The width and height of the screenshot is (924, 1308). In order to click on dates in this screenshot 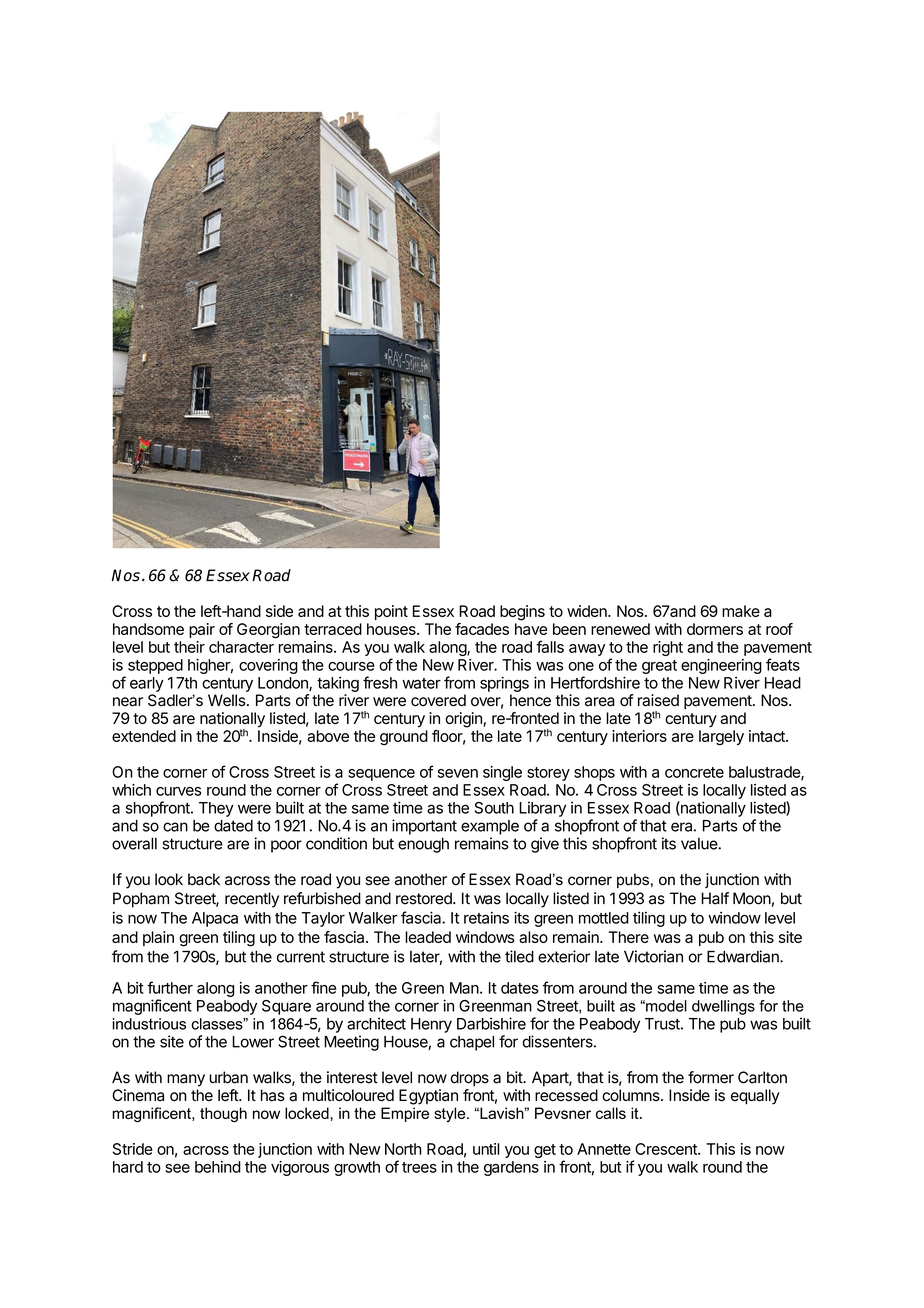, I will do `click(520, 988)`.
